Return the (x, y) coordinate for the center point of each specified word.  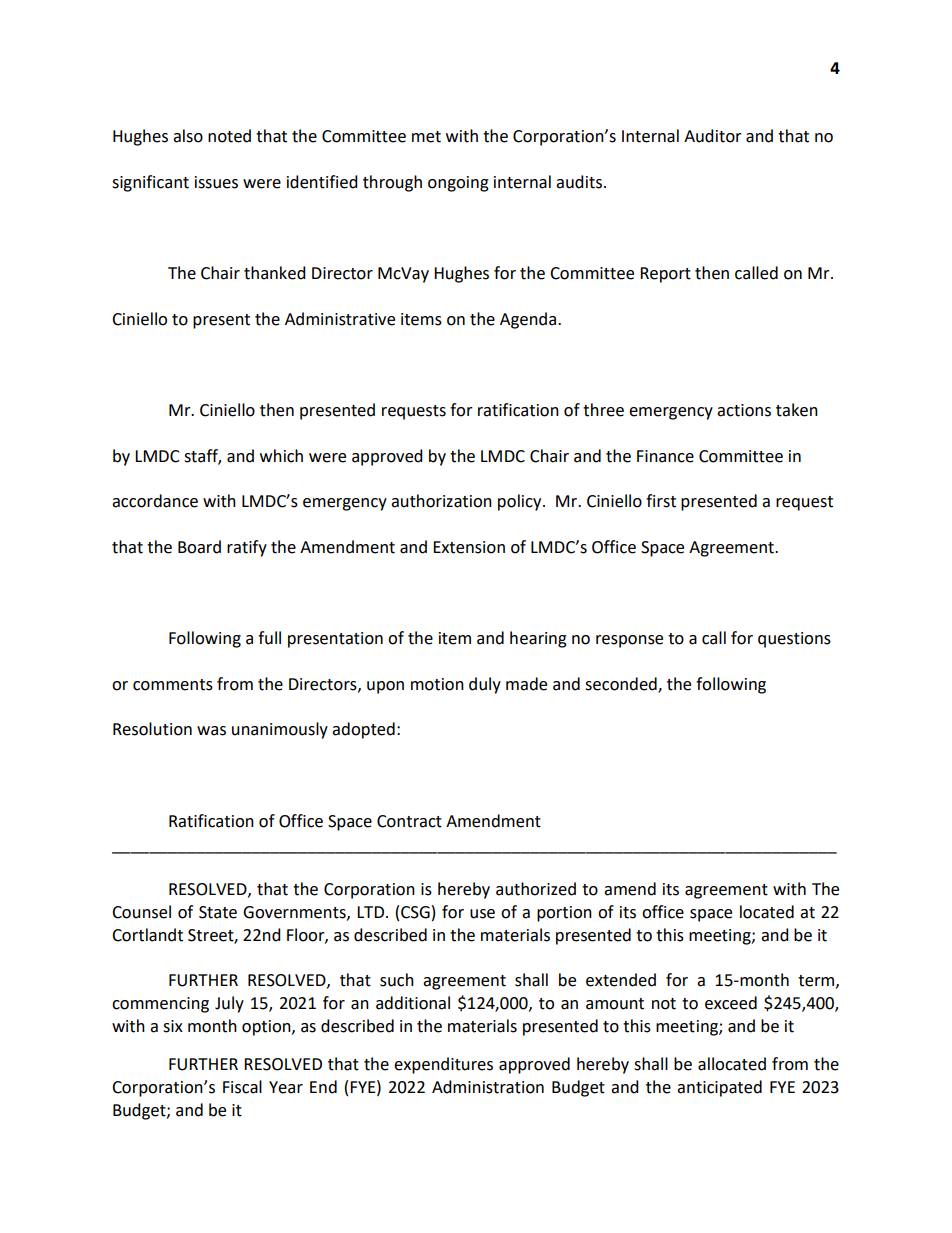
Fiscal (242, 1087)
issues (216, 182)
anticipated (719, 1088)
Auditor (713, 136)
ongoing (458, 184)
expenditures (443, 1065)
